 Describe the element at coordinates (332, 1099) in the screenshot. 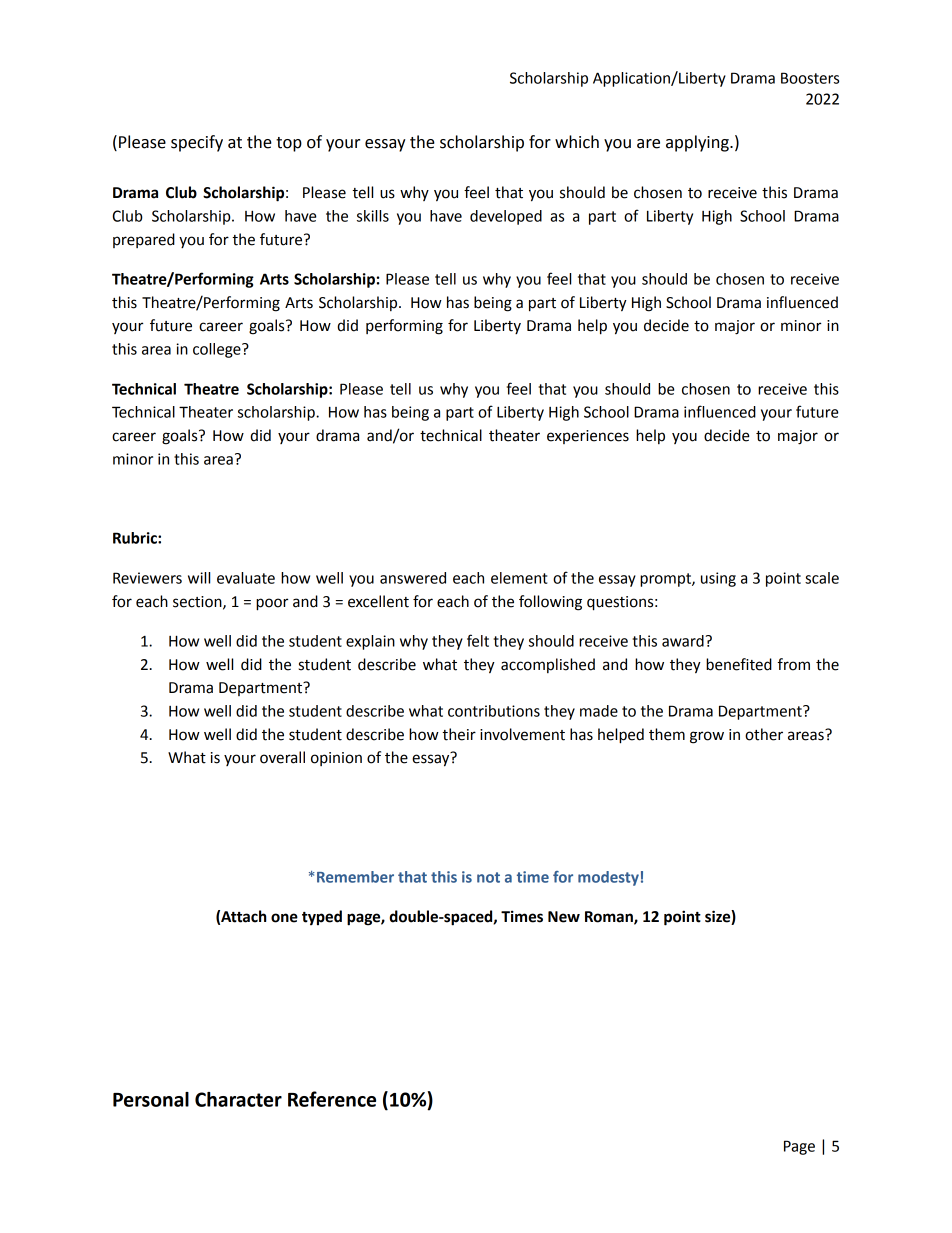

I see `Reference` at that location.
